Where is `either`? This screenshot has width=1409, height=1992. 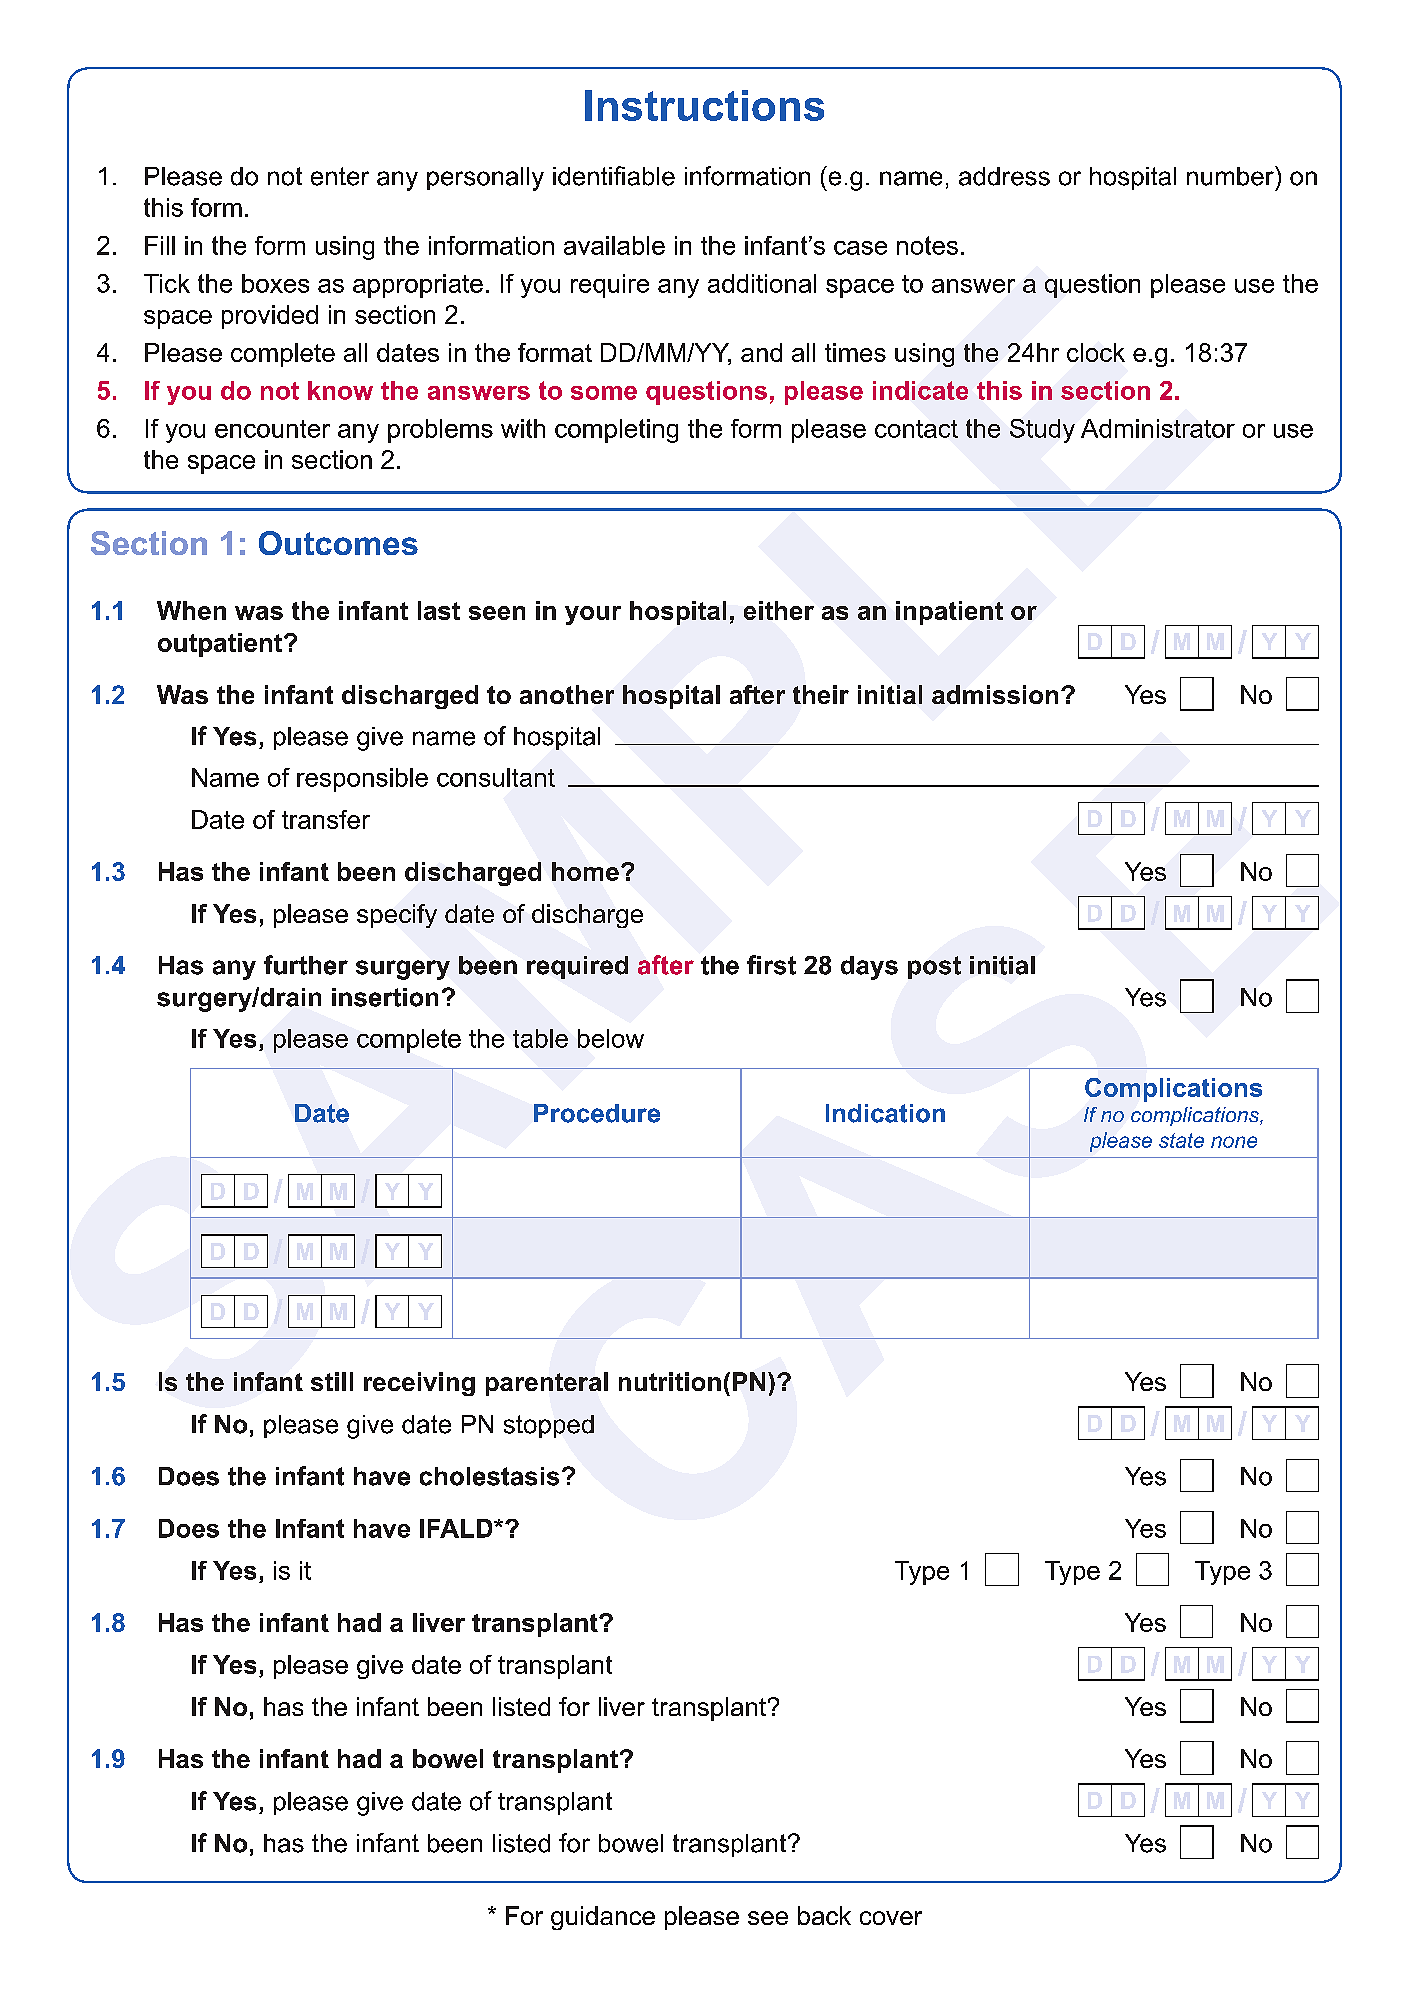
either is located at coordinates (779, 610).
